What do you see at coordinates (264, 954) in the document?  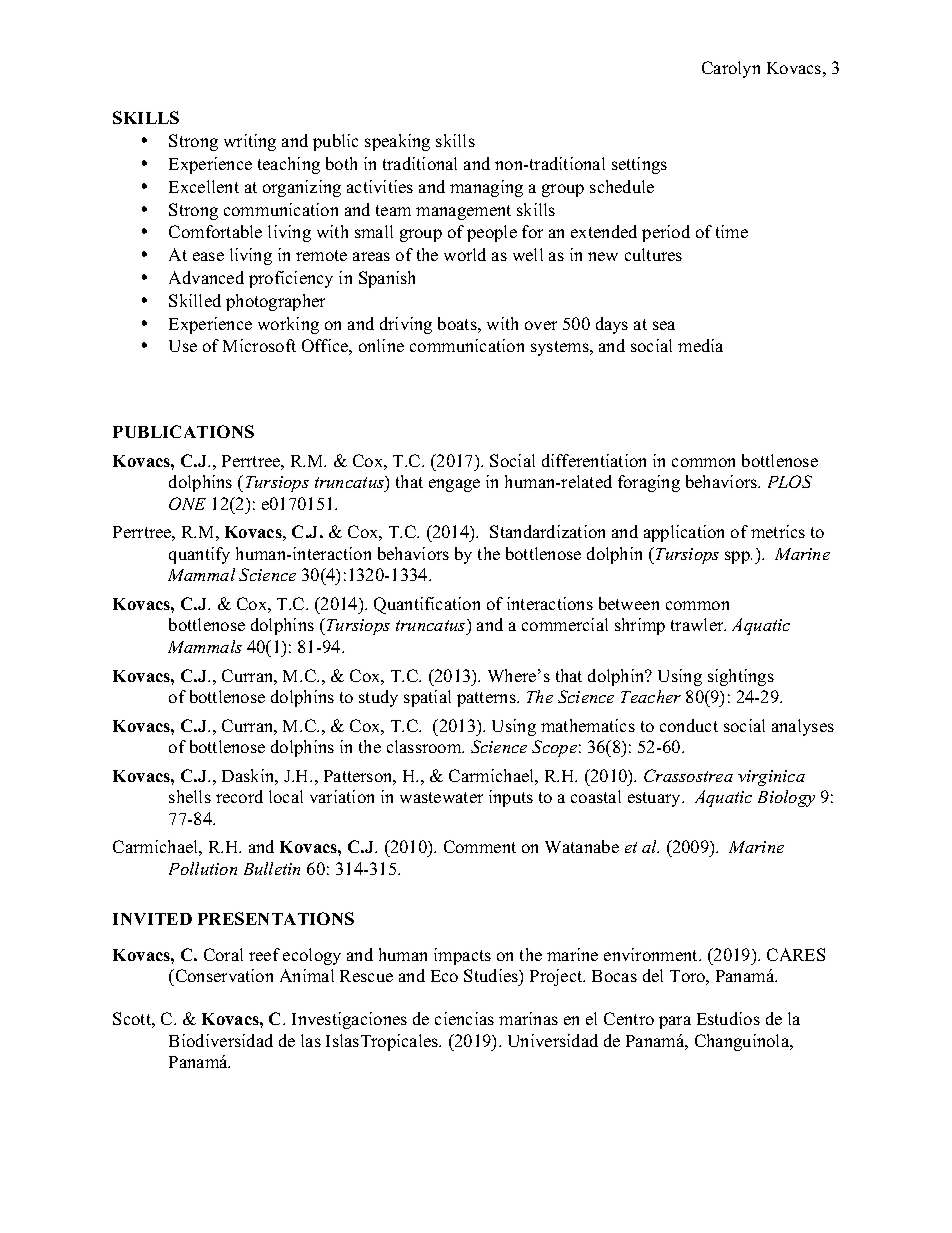 I see `reef` at bounding box center [264, 954].
